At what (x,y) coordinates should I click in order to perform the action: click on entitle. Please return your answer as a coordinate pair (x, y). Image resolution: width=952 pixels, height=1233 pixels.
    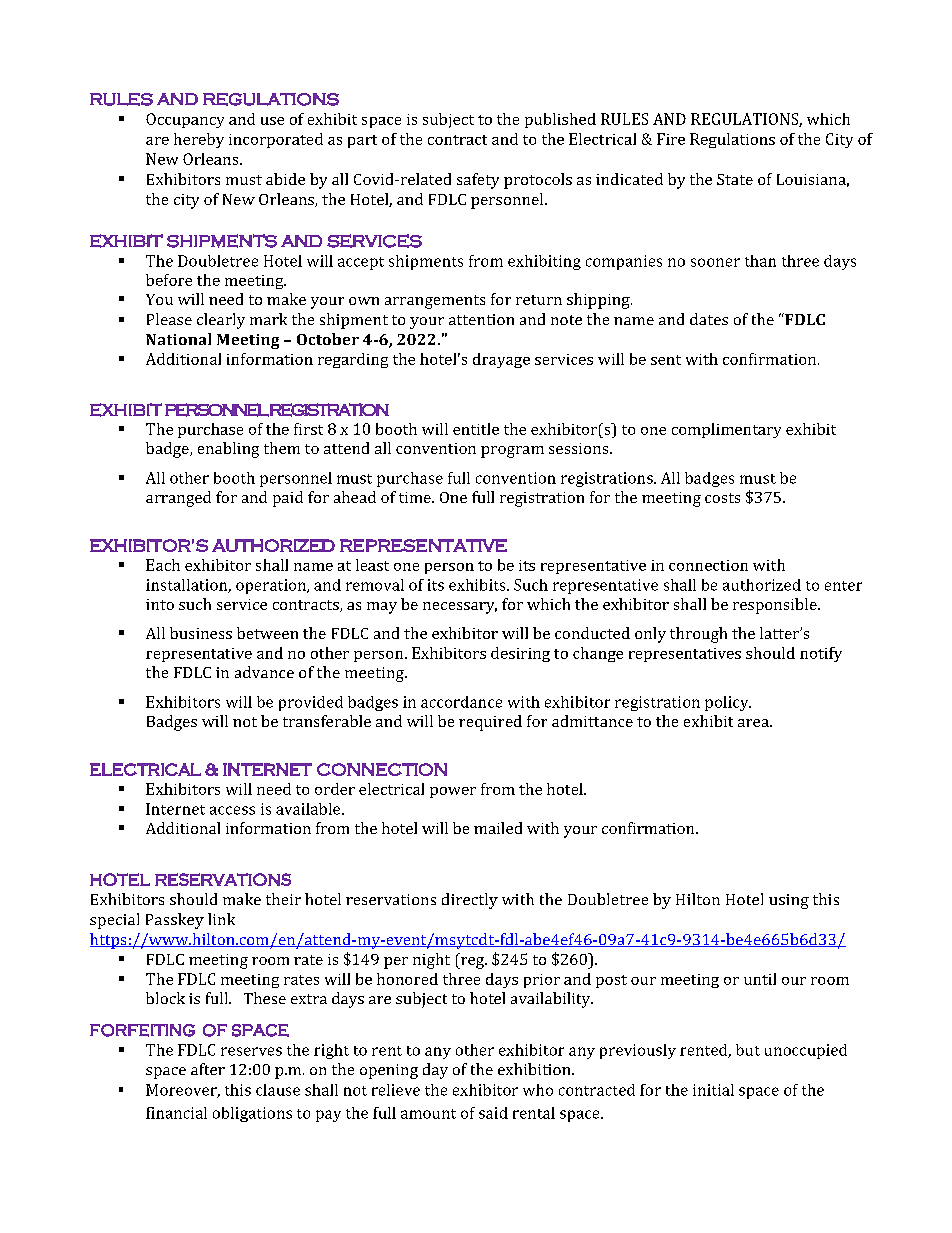
    Looking at the image, I should click on (476, 429).
